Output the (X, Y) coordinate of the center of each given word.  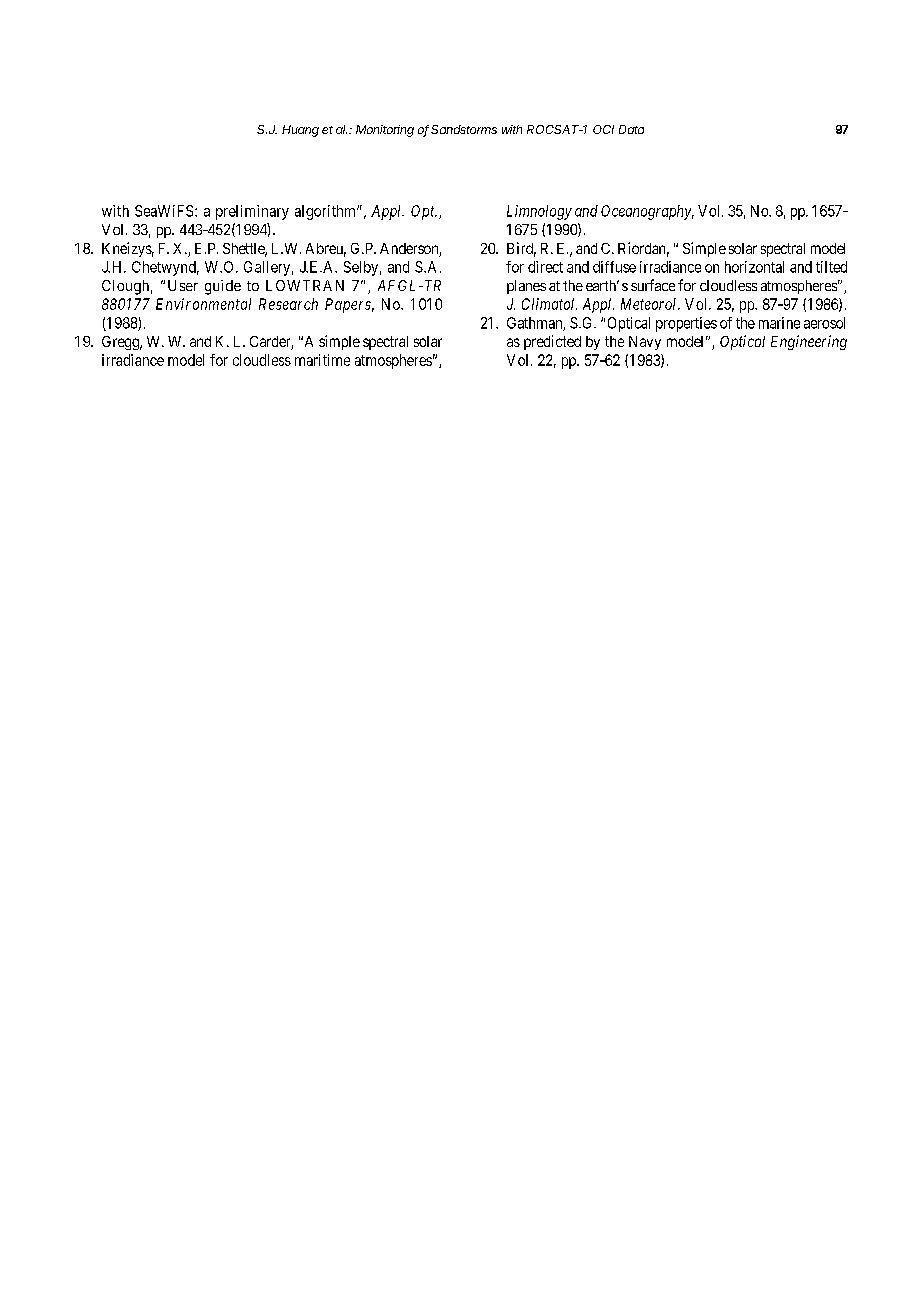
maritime (322, 360)
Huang (300, 131)
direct (545, 267)
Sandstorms (464, 129)
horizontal (754, 267)
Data (631, 129)
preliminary (252, 212)
